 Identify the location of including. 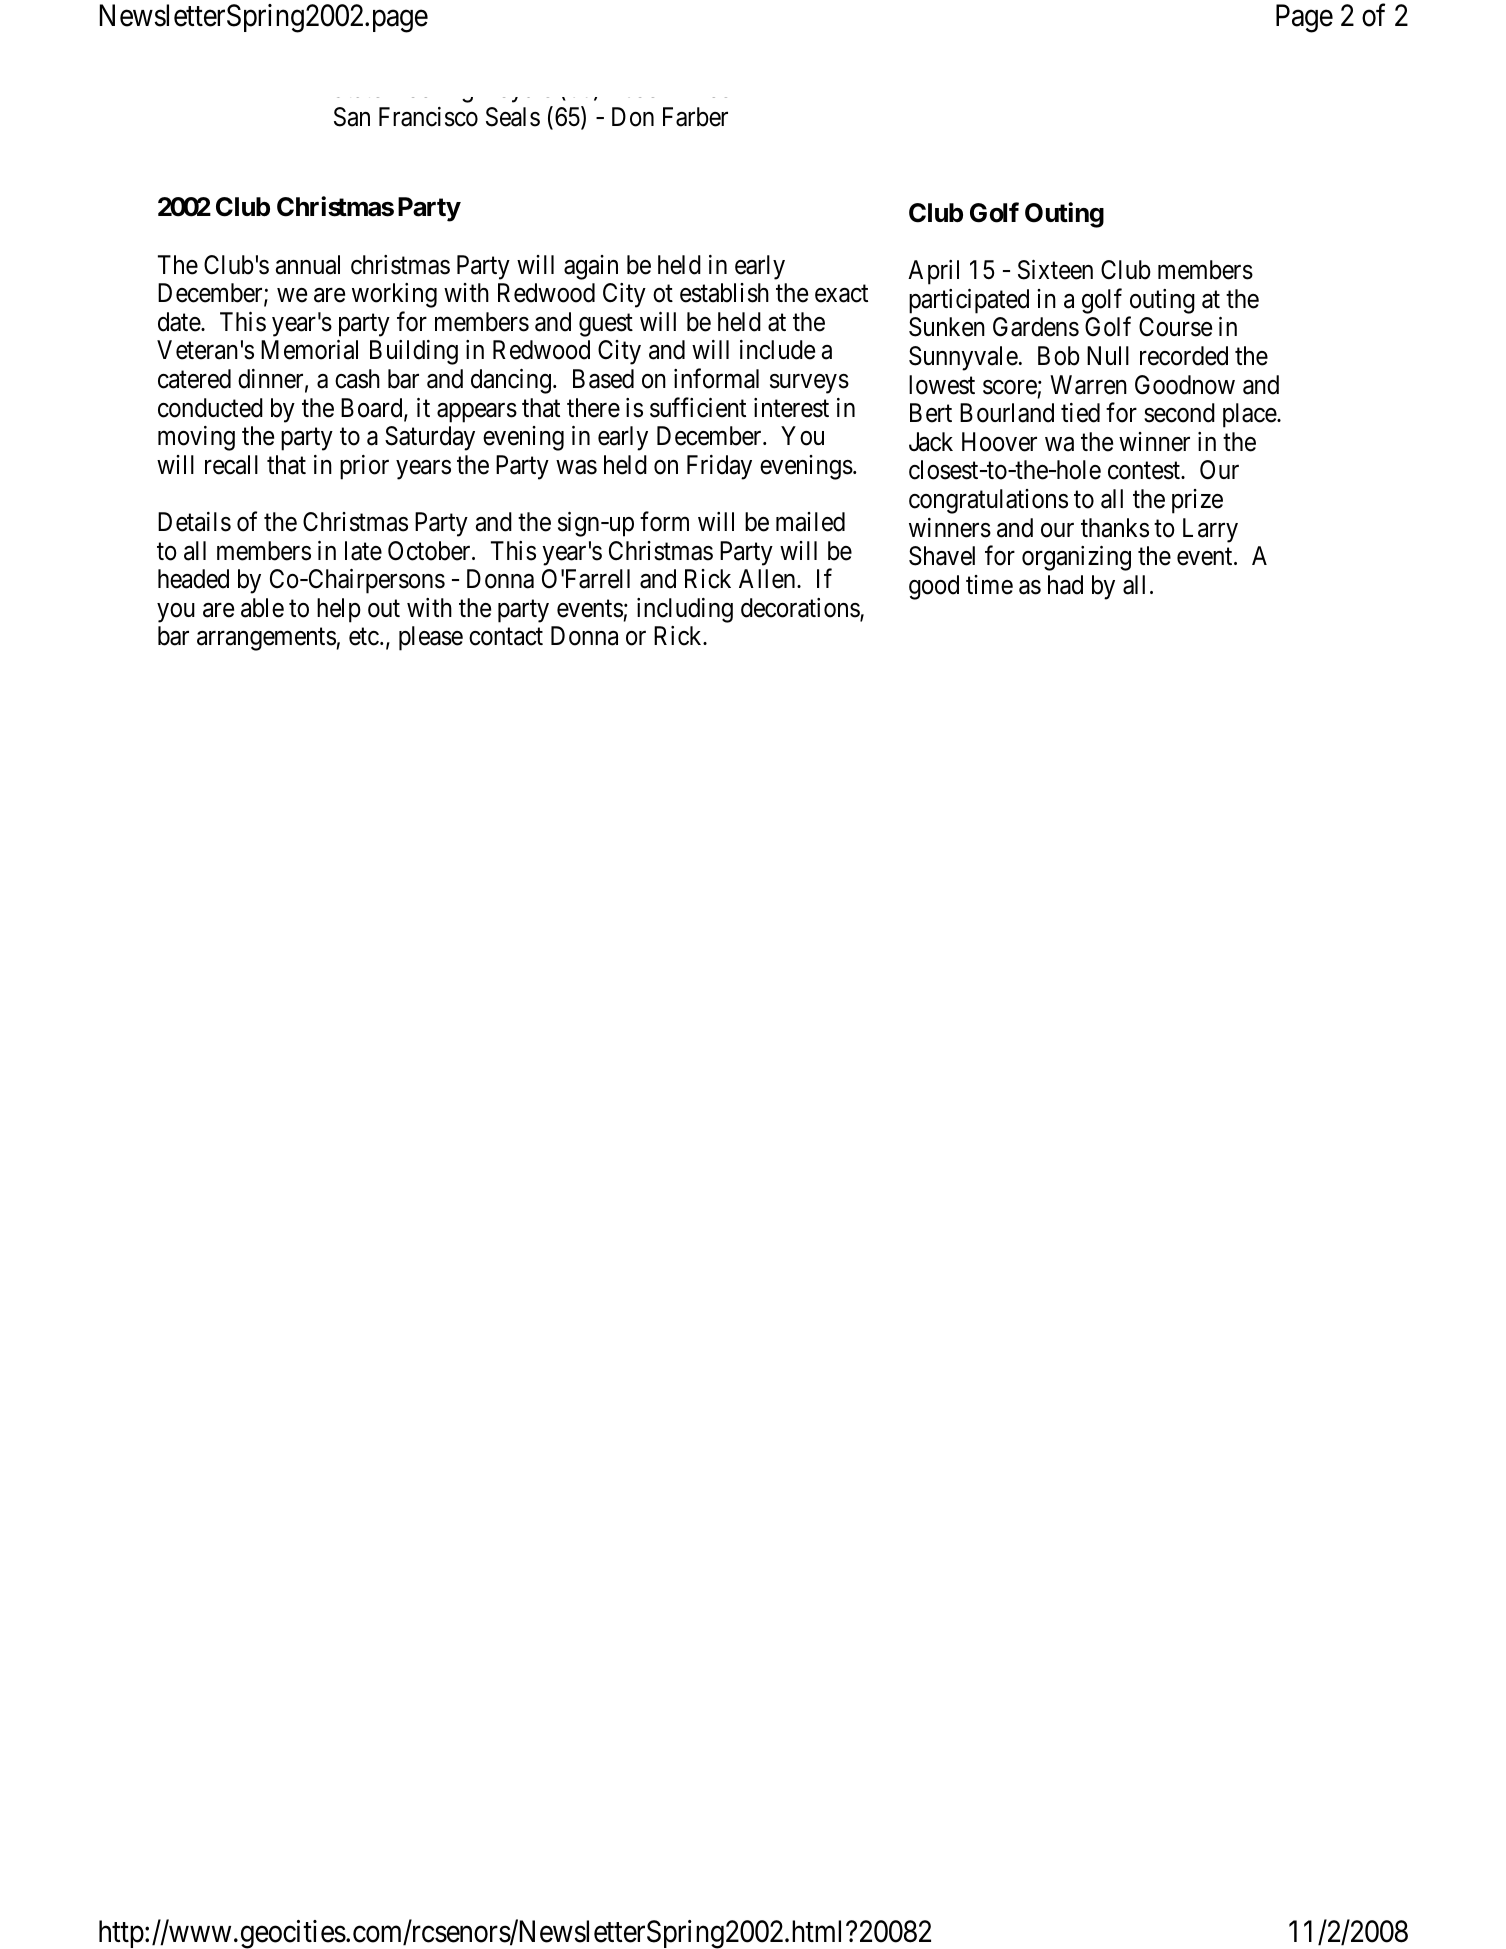
(685, 610).
